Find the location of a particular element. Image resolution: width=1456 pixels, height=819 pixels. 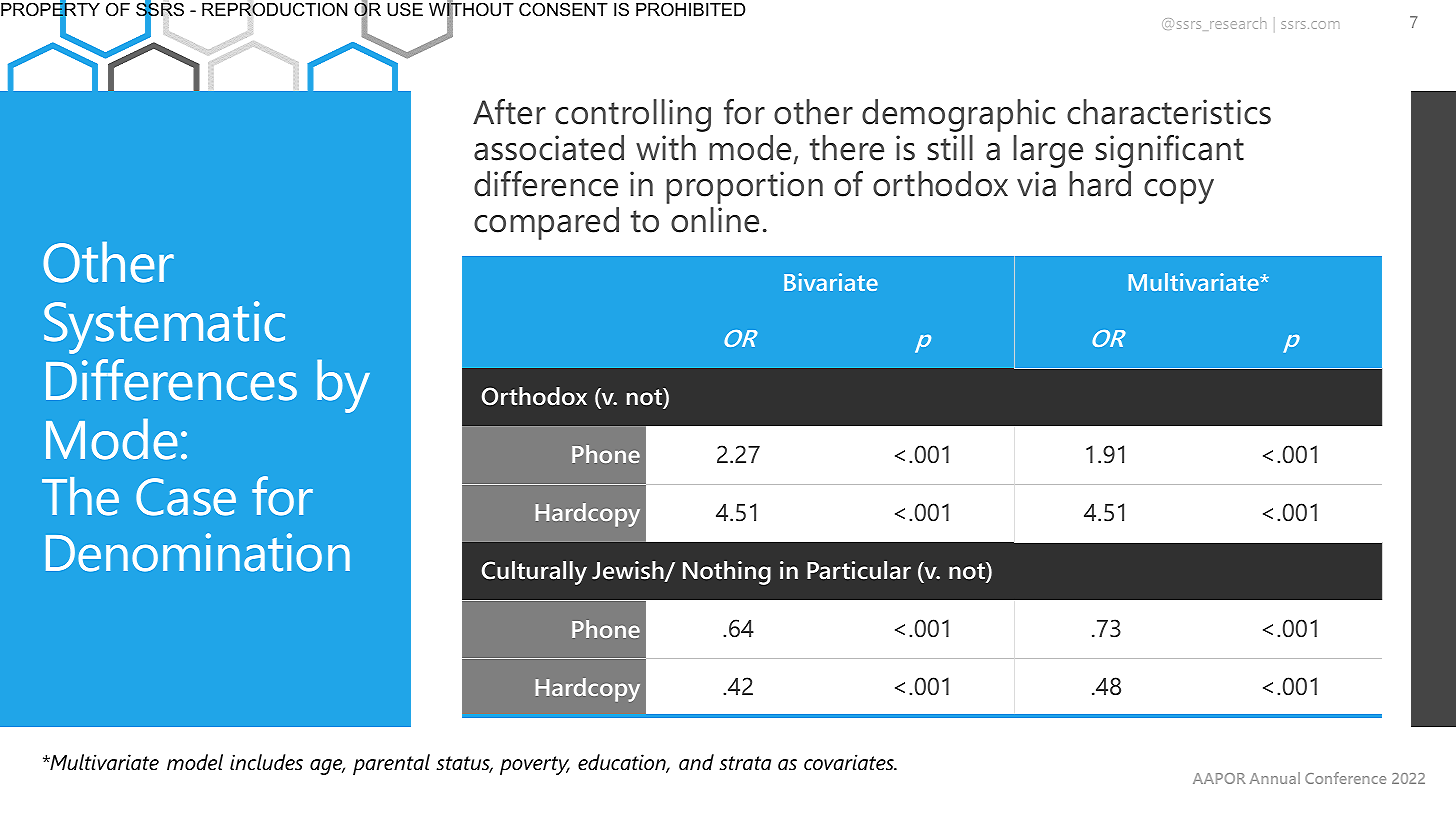

characteristics is located at coordinates (1169, 112).
